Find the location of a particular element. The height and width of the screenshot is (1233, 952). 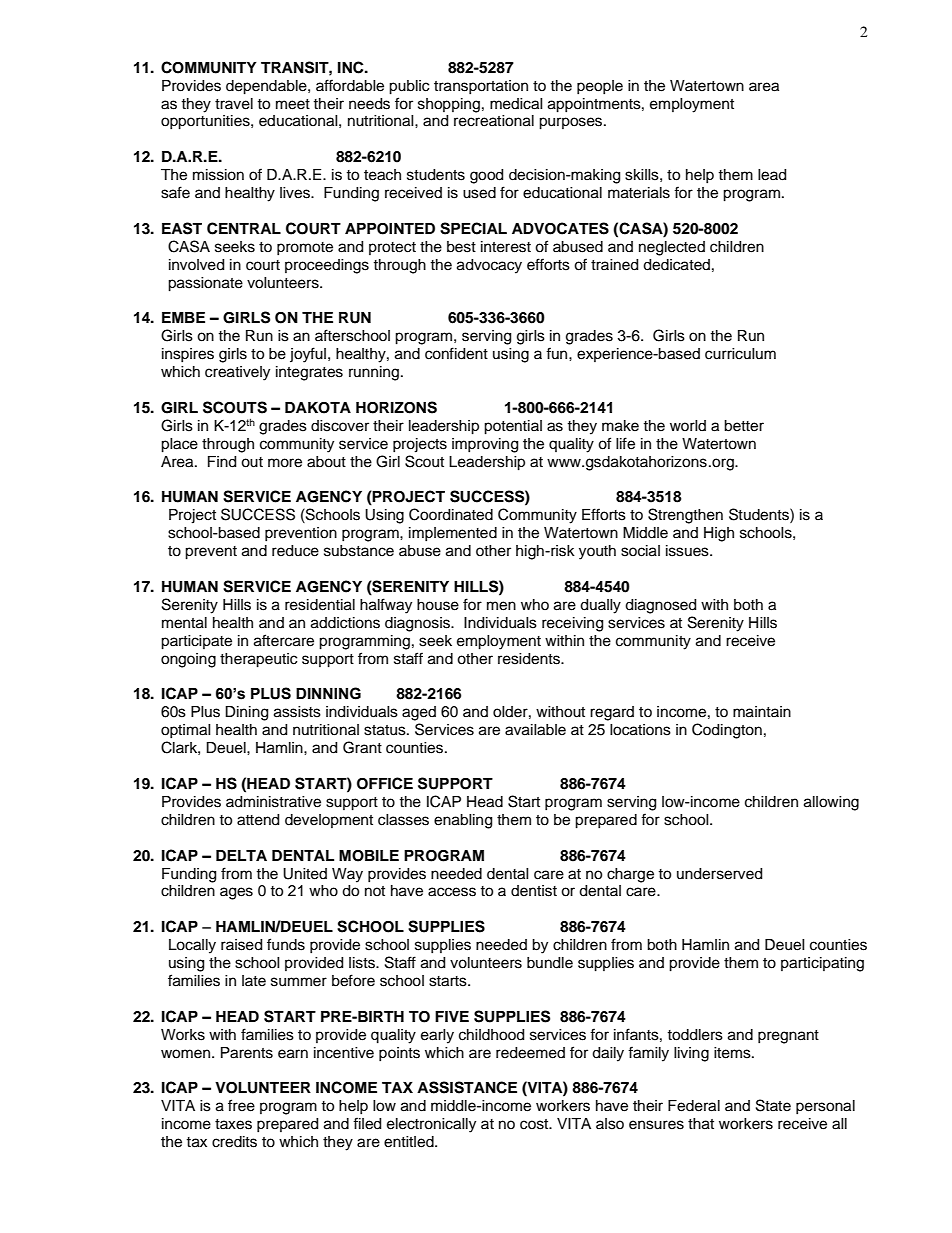

therapeutic is located at coordinates (258, 660).
